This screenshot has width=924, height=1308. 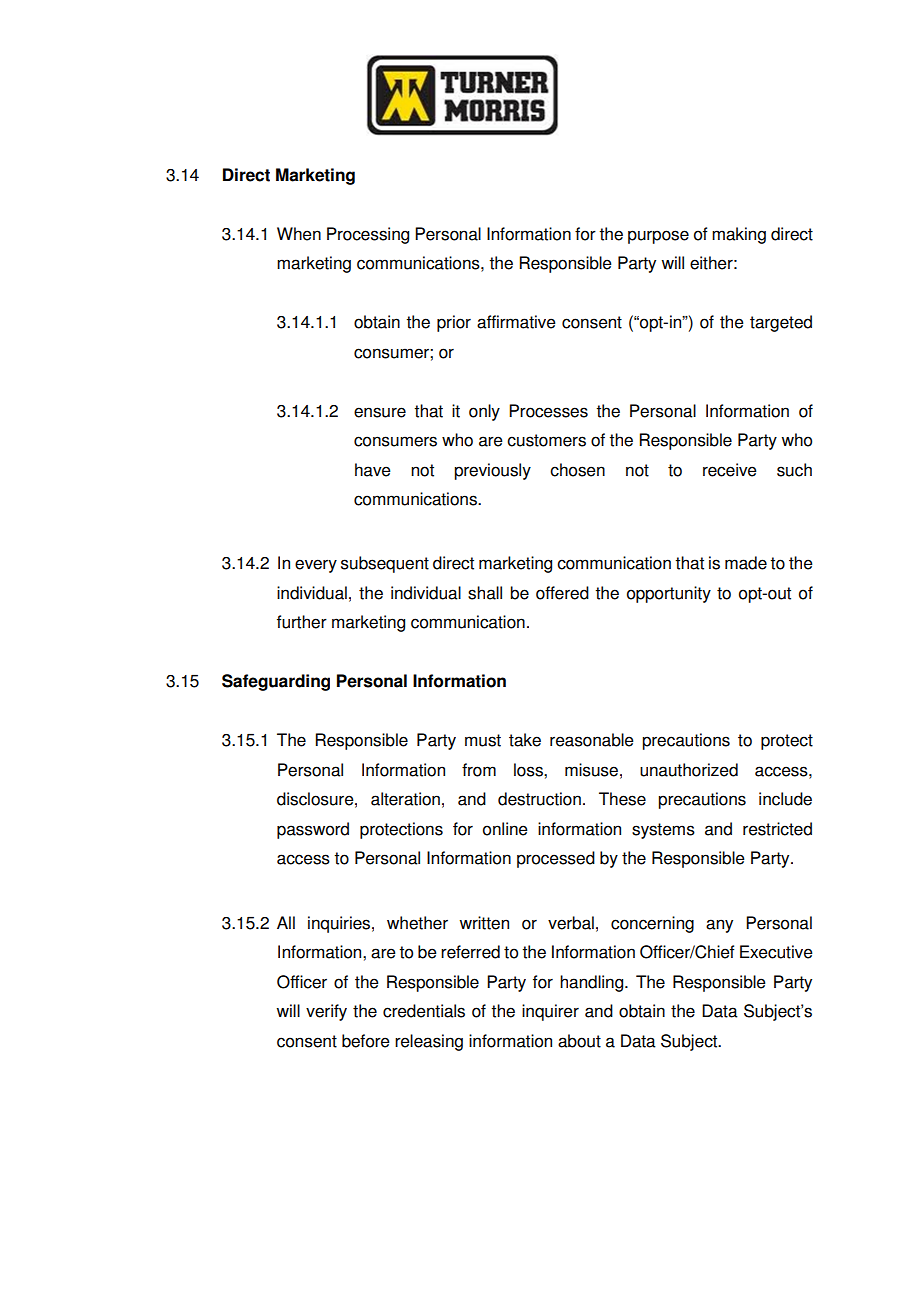 I want to click on have, so click(x=373, y=470).
